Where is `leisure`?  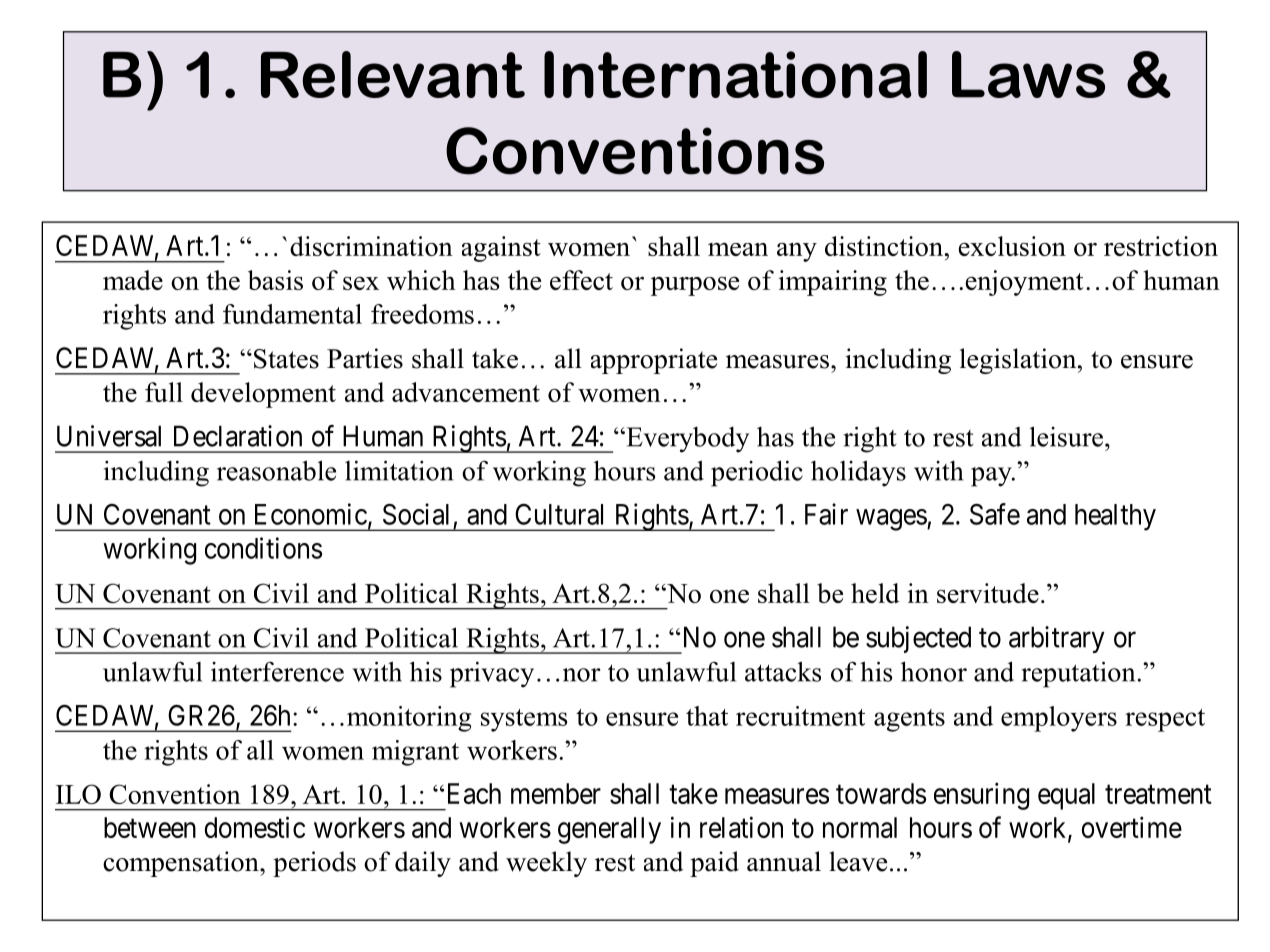 leisure is located at coordinates (1066, 436).
